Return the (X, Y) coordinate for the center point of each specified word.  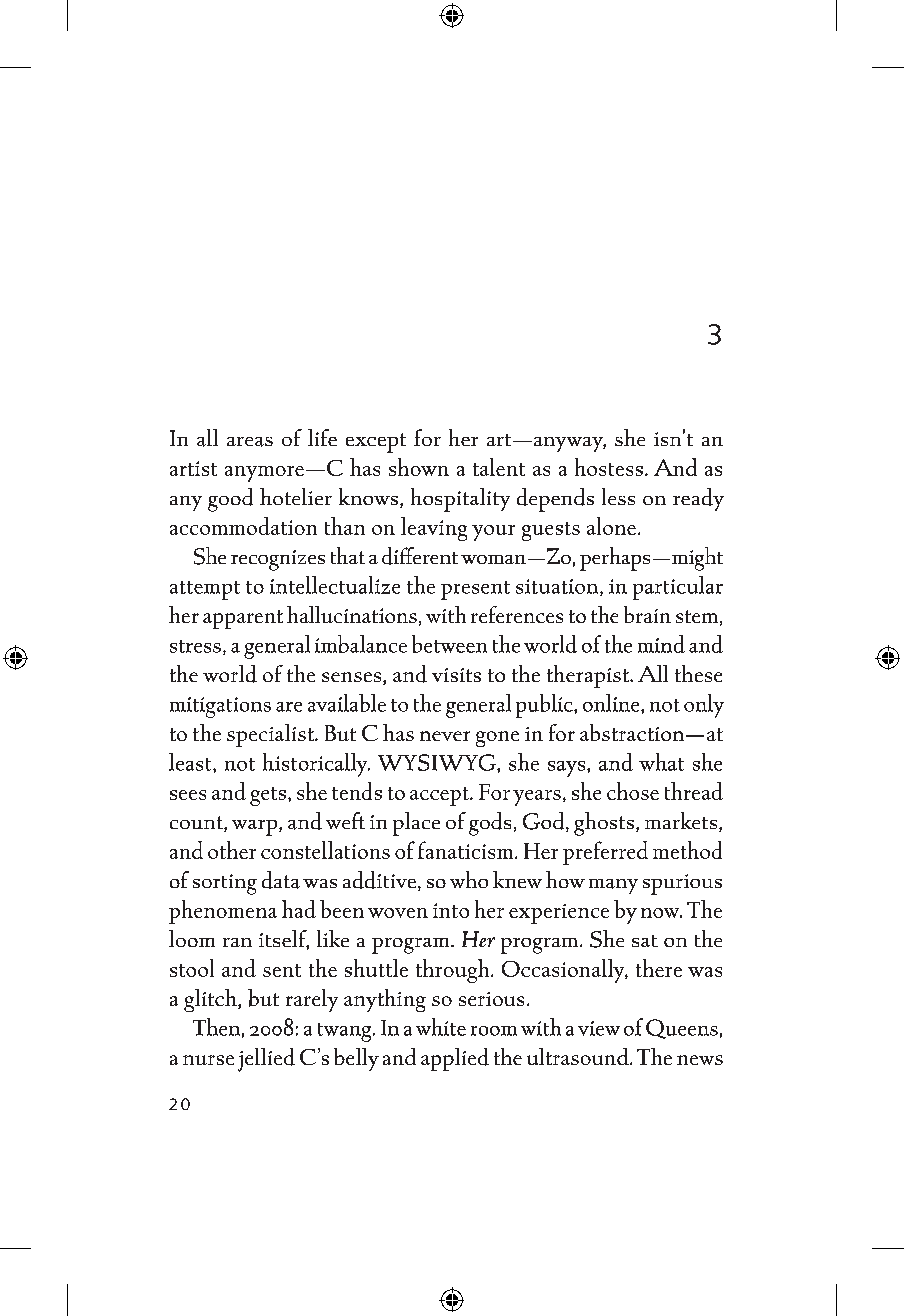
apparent (243, 619)
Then (216, 1027)
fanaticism (467, 850)
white (441, 1027)
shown (419, 467)
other (232, 850)
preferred (605, 853)
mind (661, 644)
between (449, 644)
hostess (609, 467)
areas (250, 442)
